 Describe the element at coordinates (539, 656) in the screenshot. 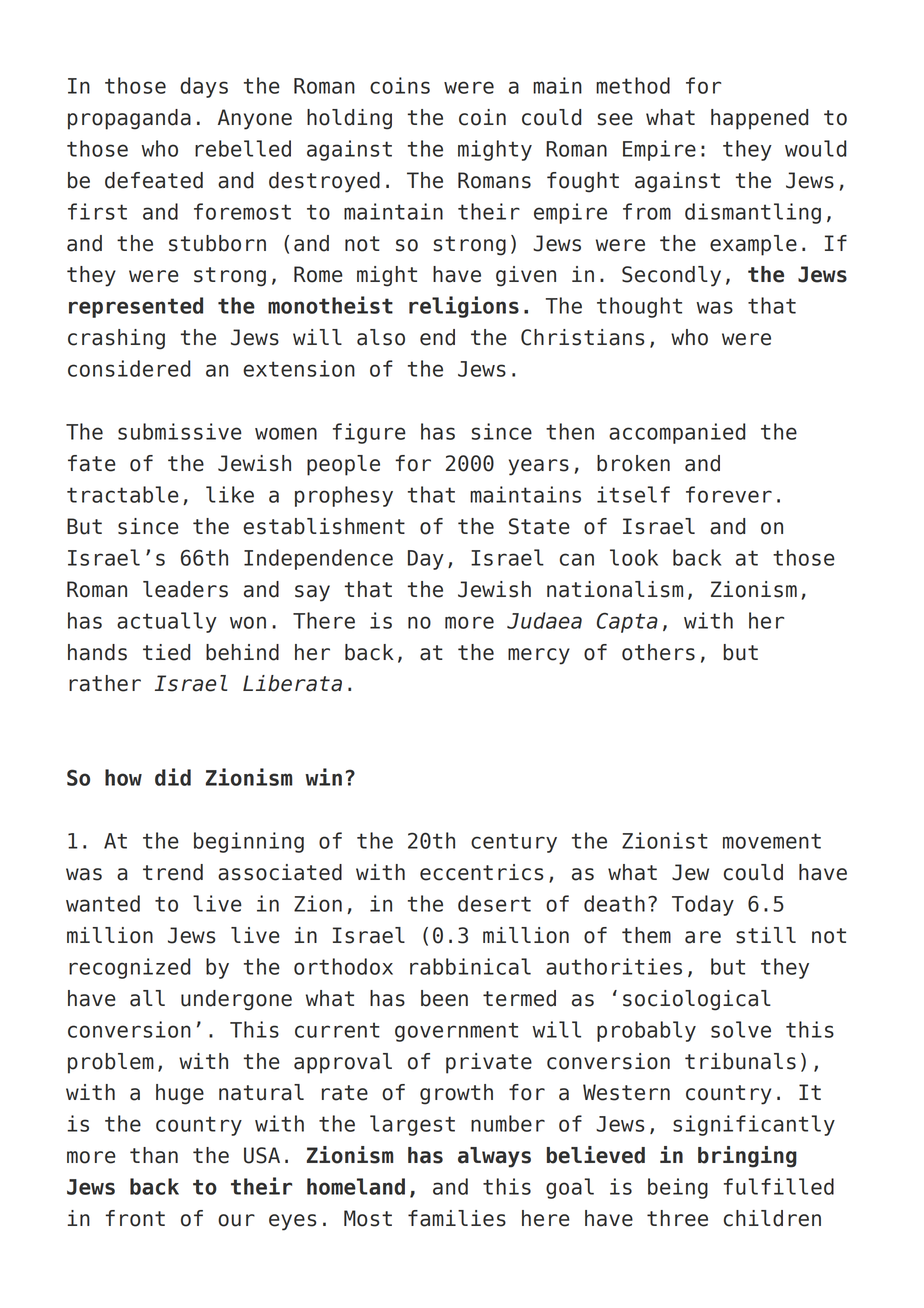

I see `mercy` at that location.
